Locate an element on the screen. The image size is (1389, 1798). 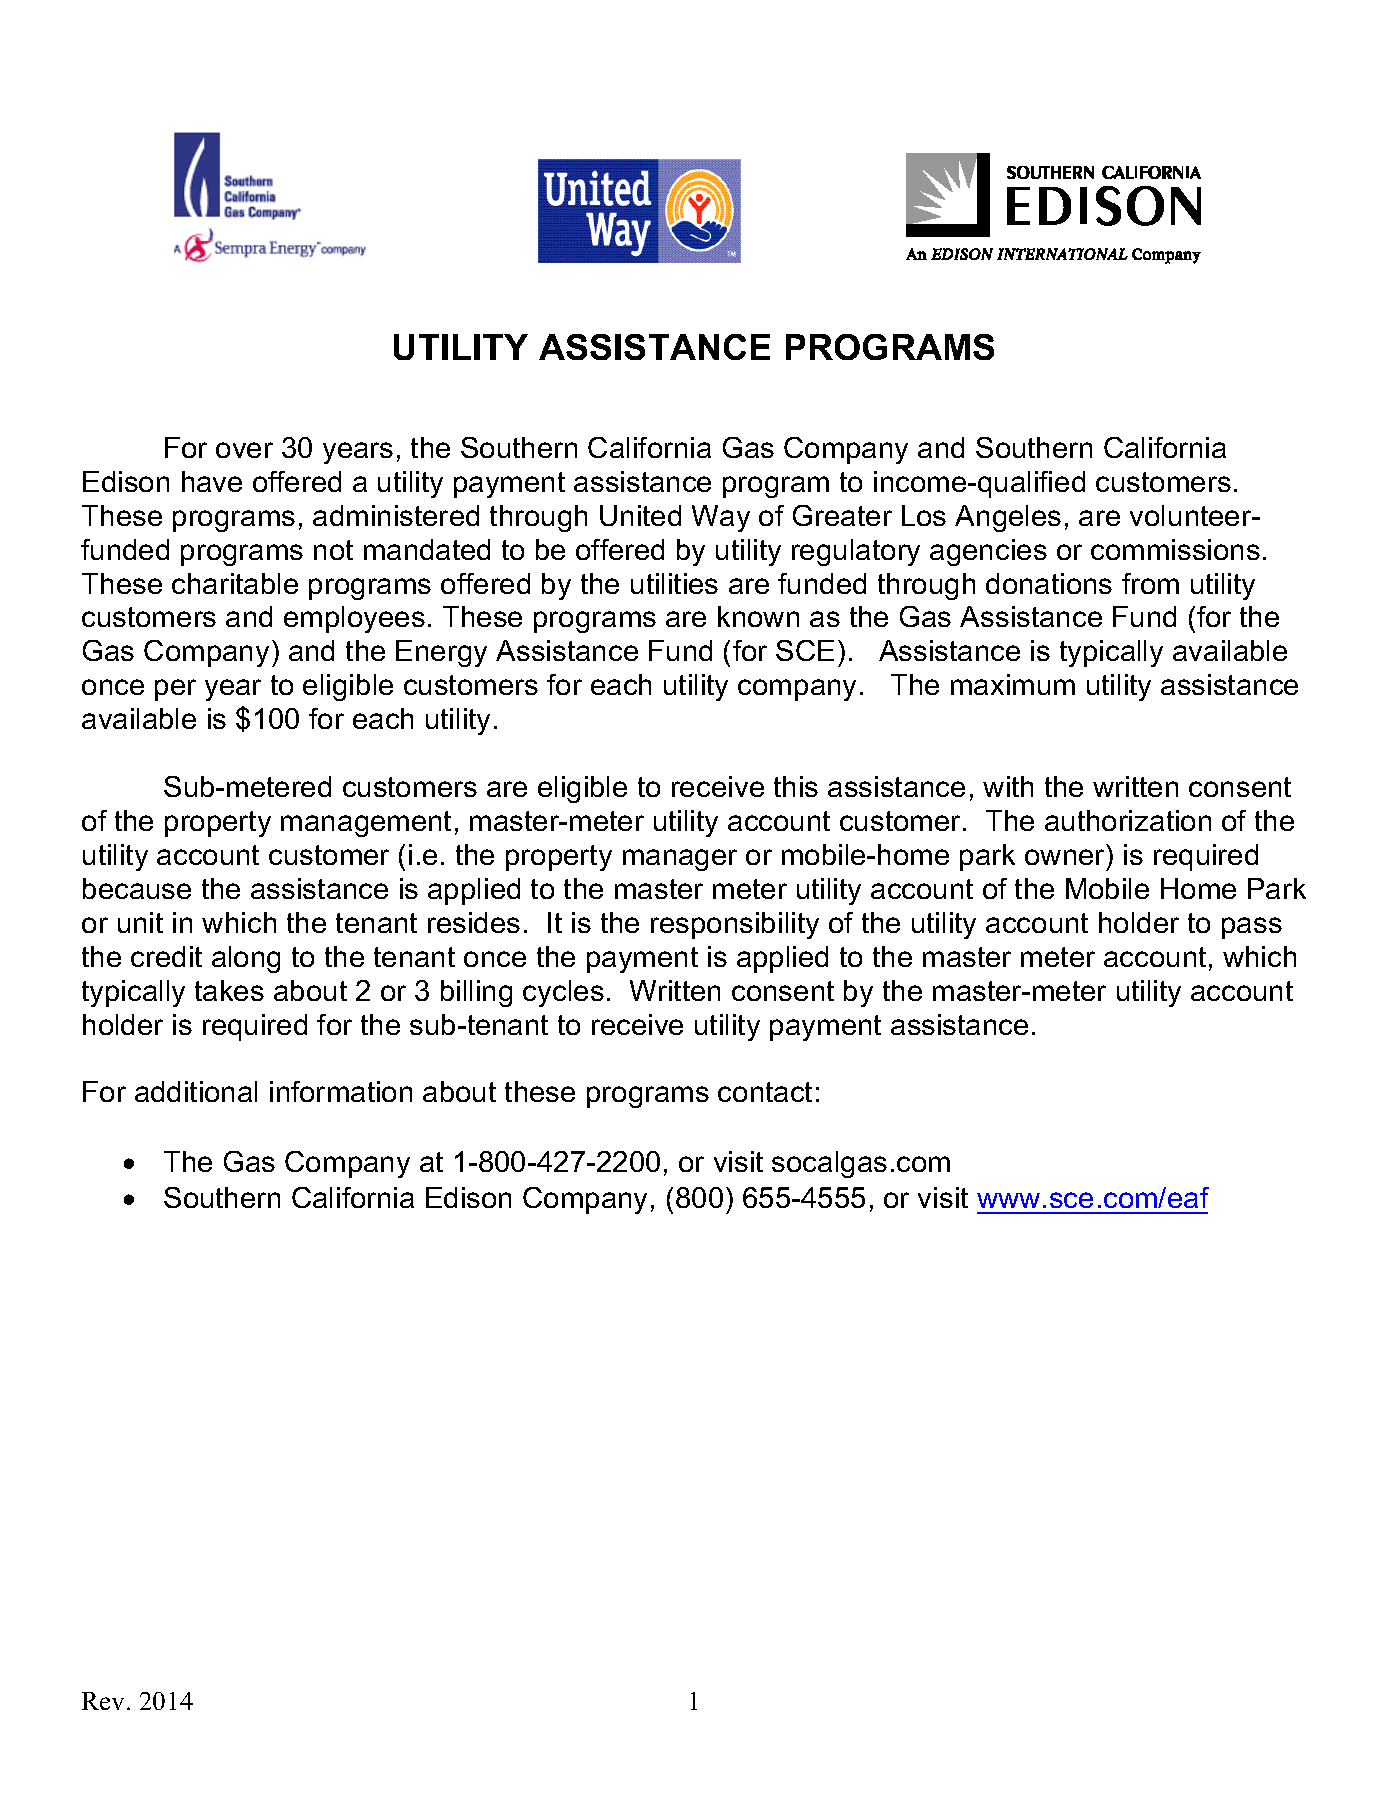
Way is located at coordinates (721, 518).
